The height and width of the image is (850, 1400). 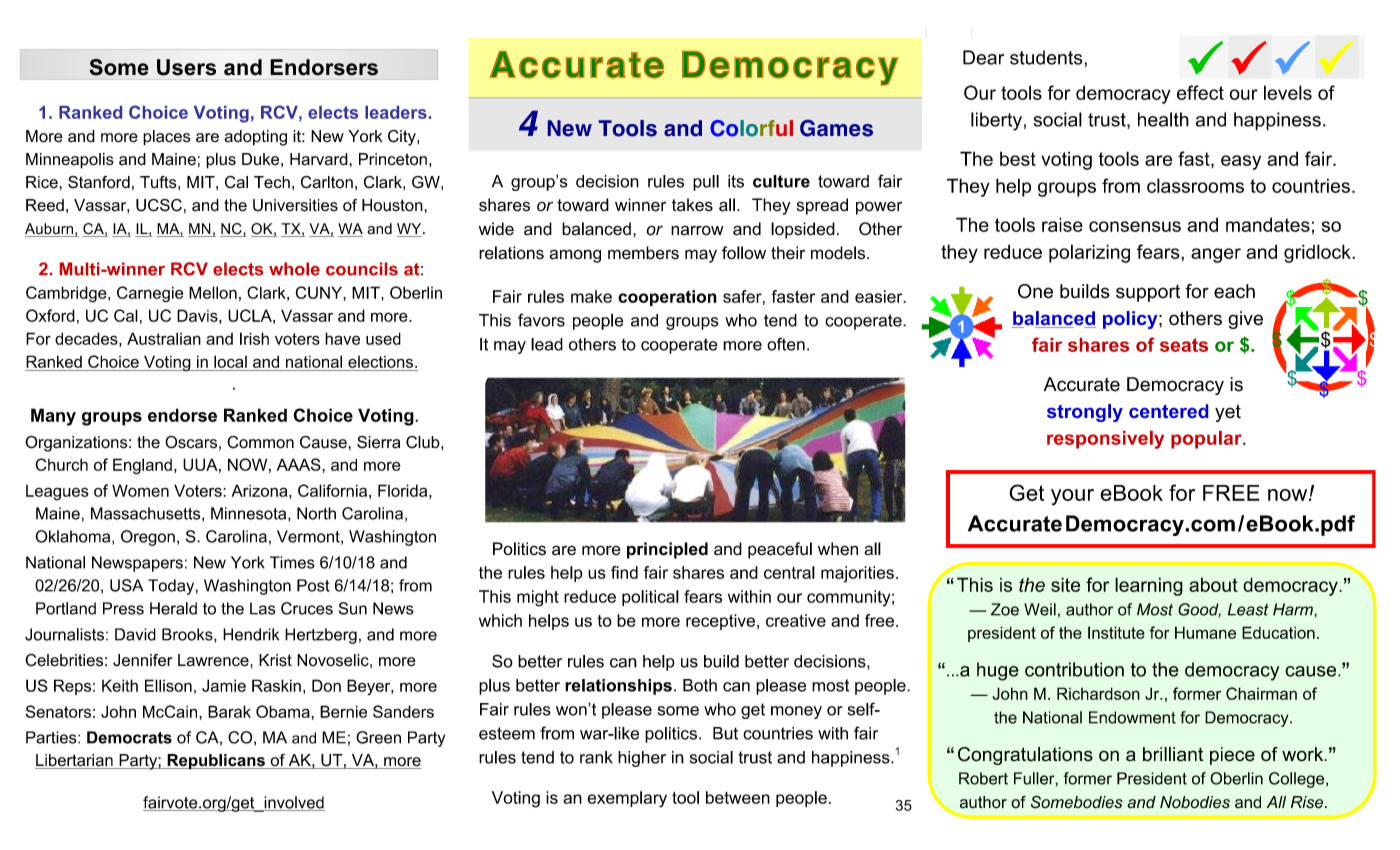 What do you see at coordinates (1149, 586) in the image?
I see `learning` at bounding box center [1149, 586].
